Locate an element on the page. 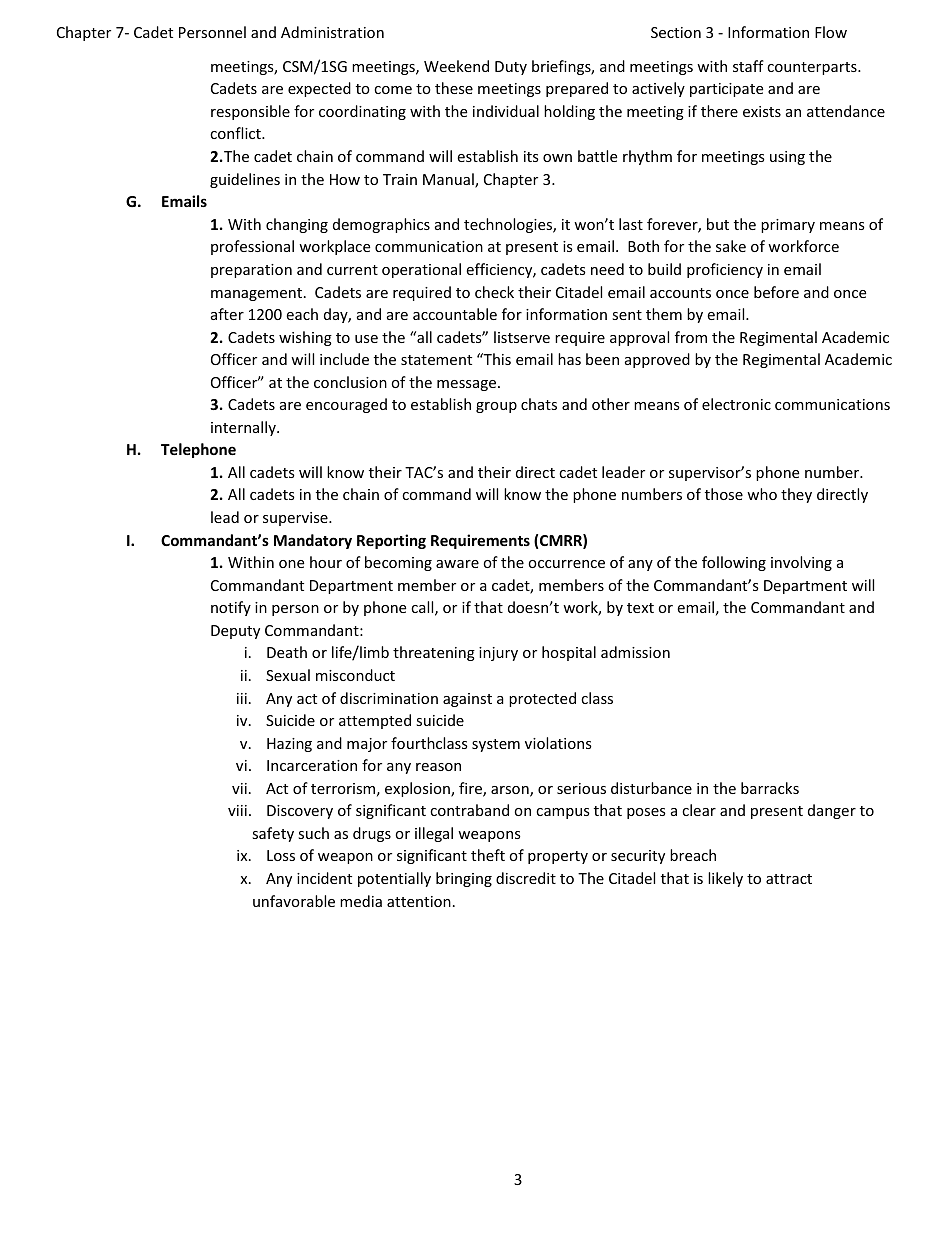 The width and height of the page is (952, 1233). expected is located at coordinates (319, 89).
